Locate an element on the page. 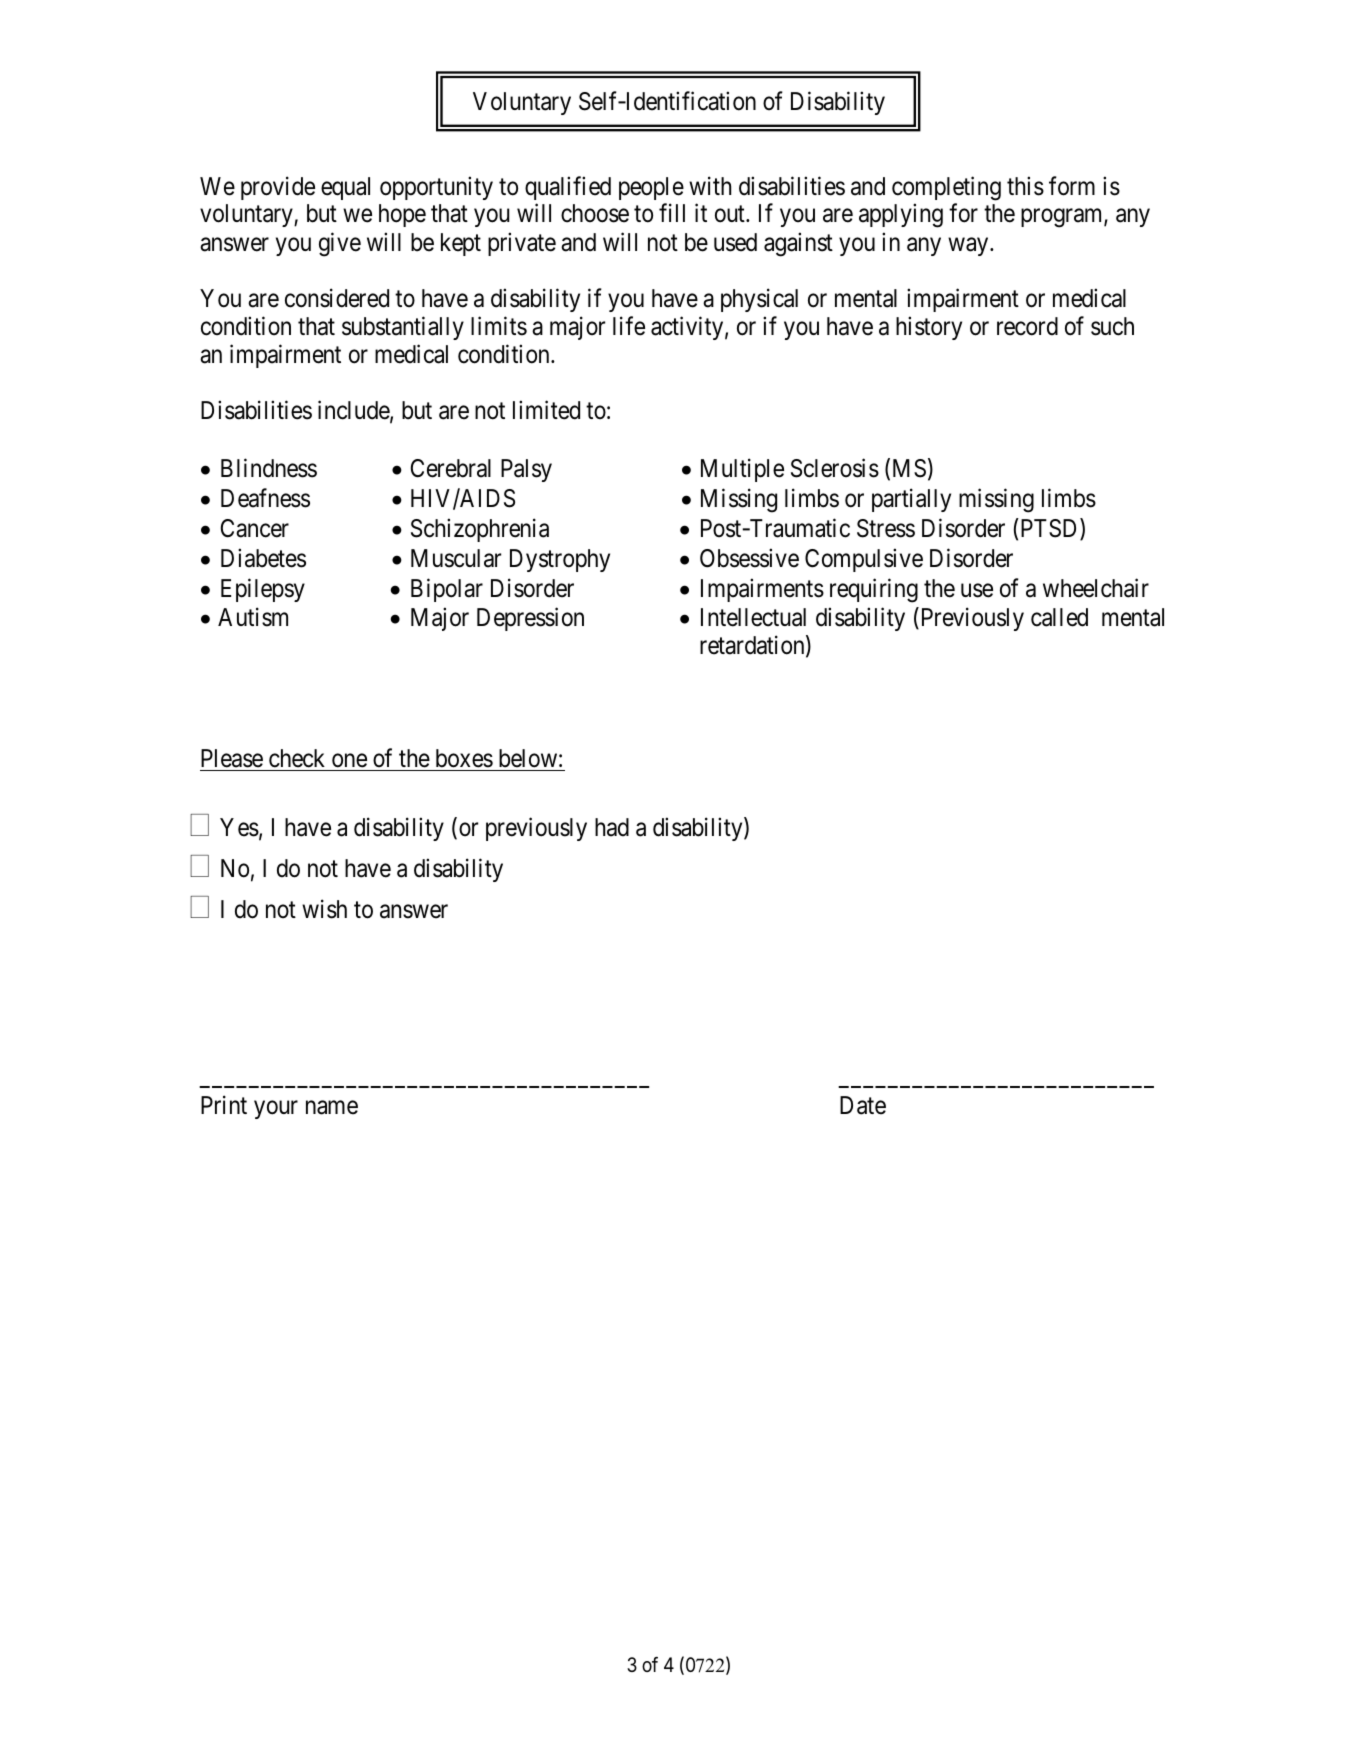  called is located at coordinates (1059, 617).
